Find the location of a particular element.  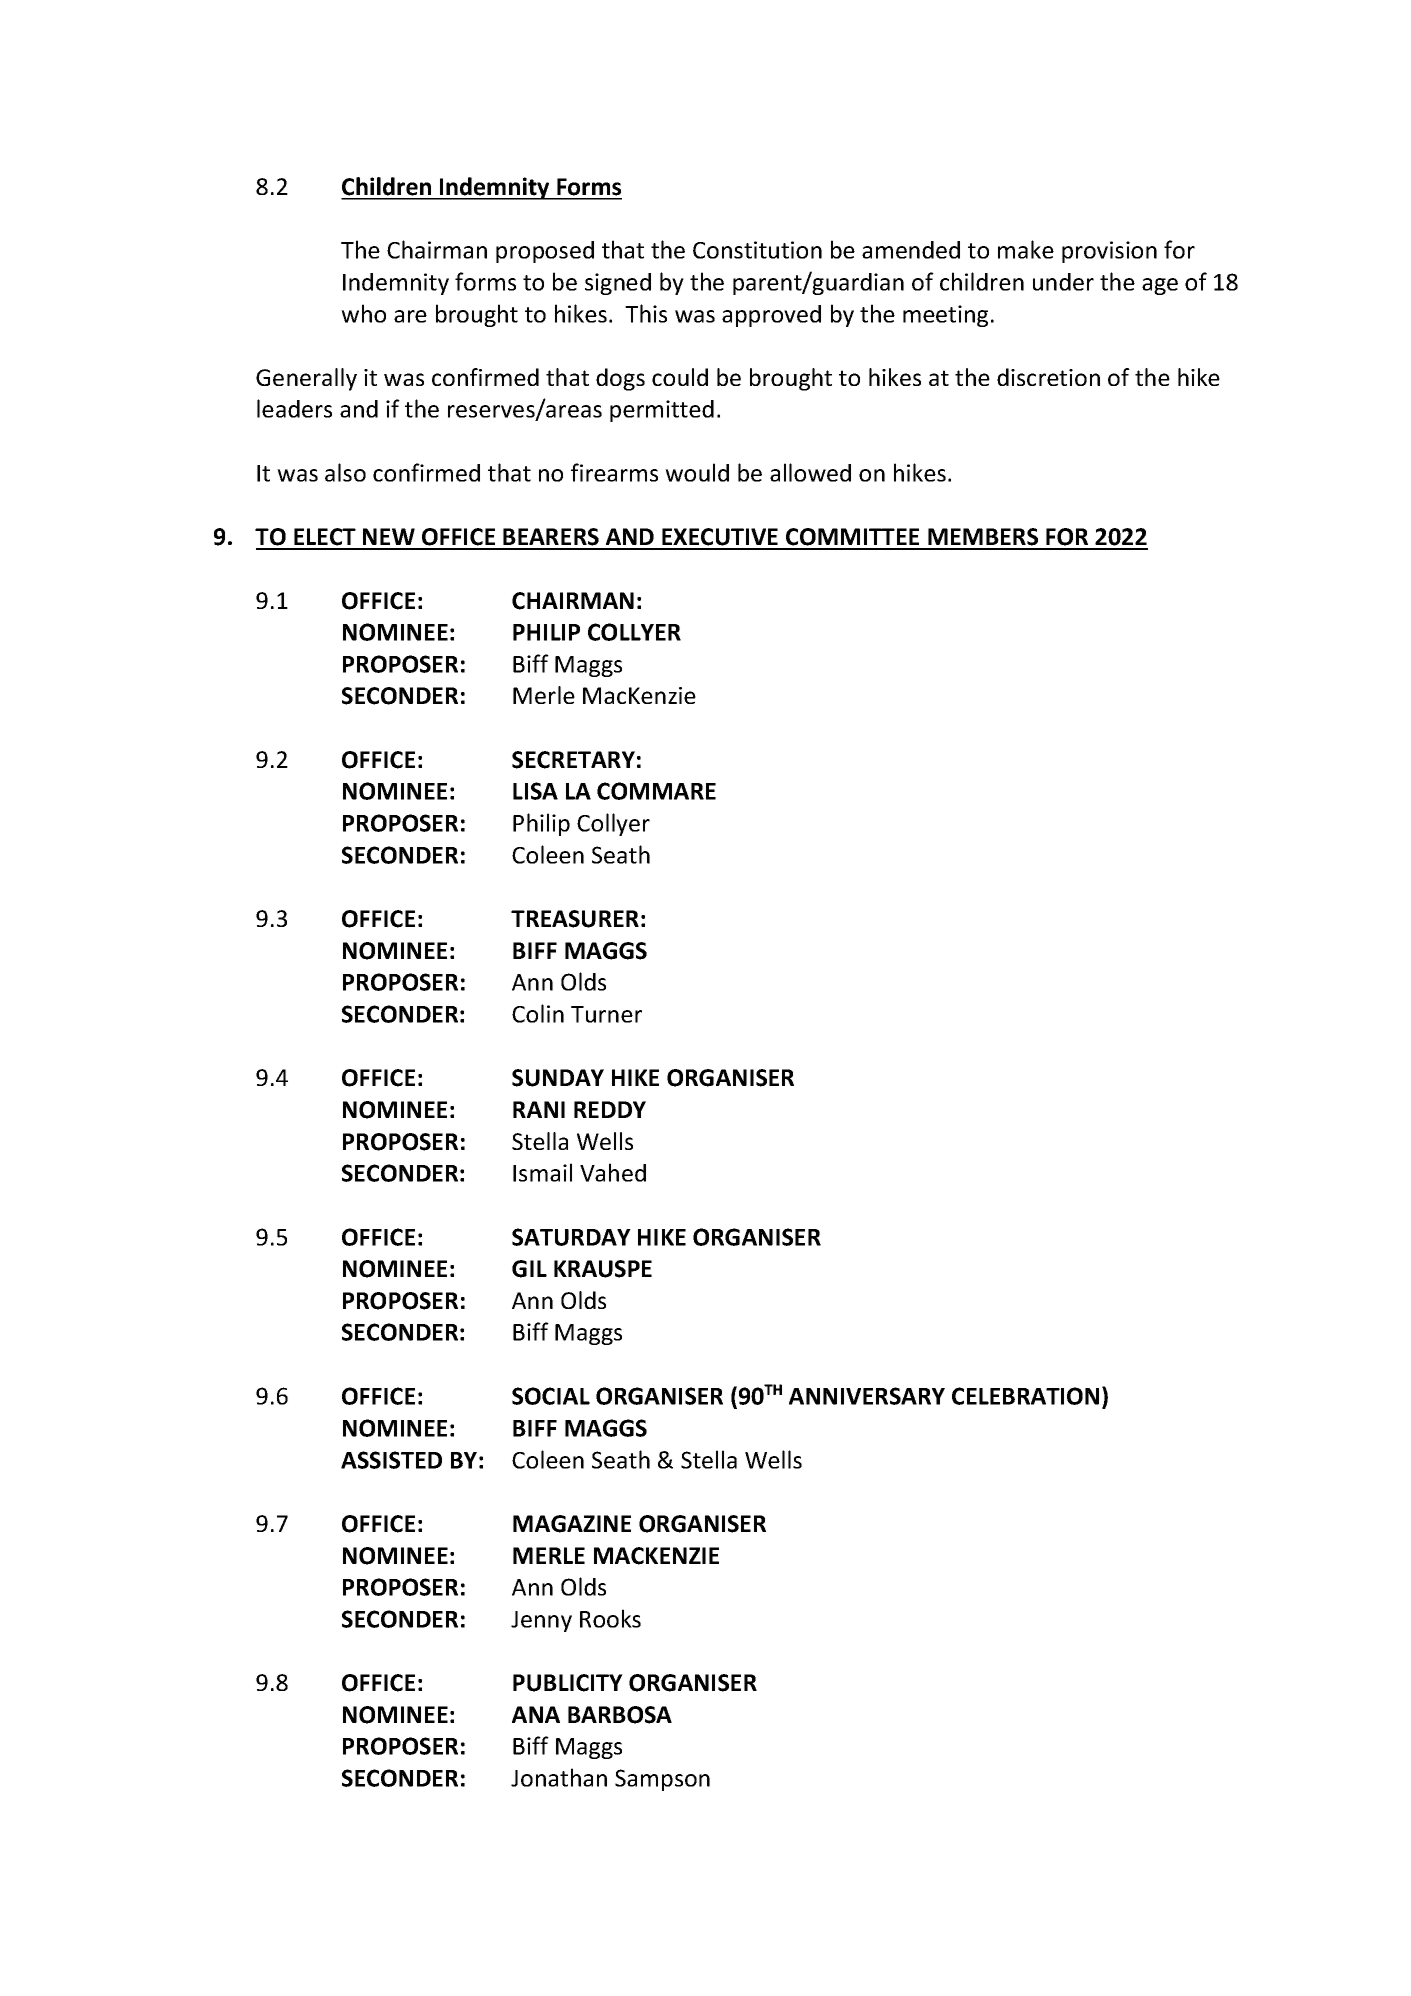

Colin is located at coordinates (538, 1013).
